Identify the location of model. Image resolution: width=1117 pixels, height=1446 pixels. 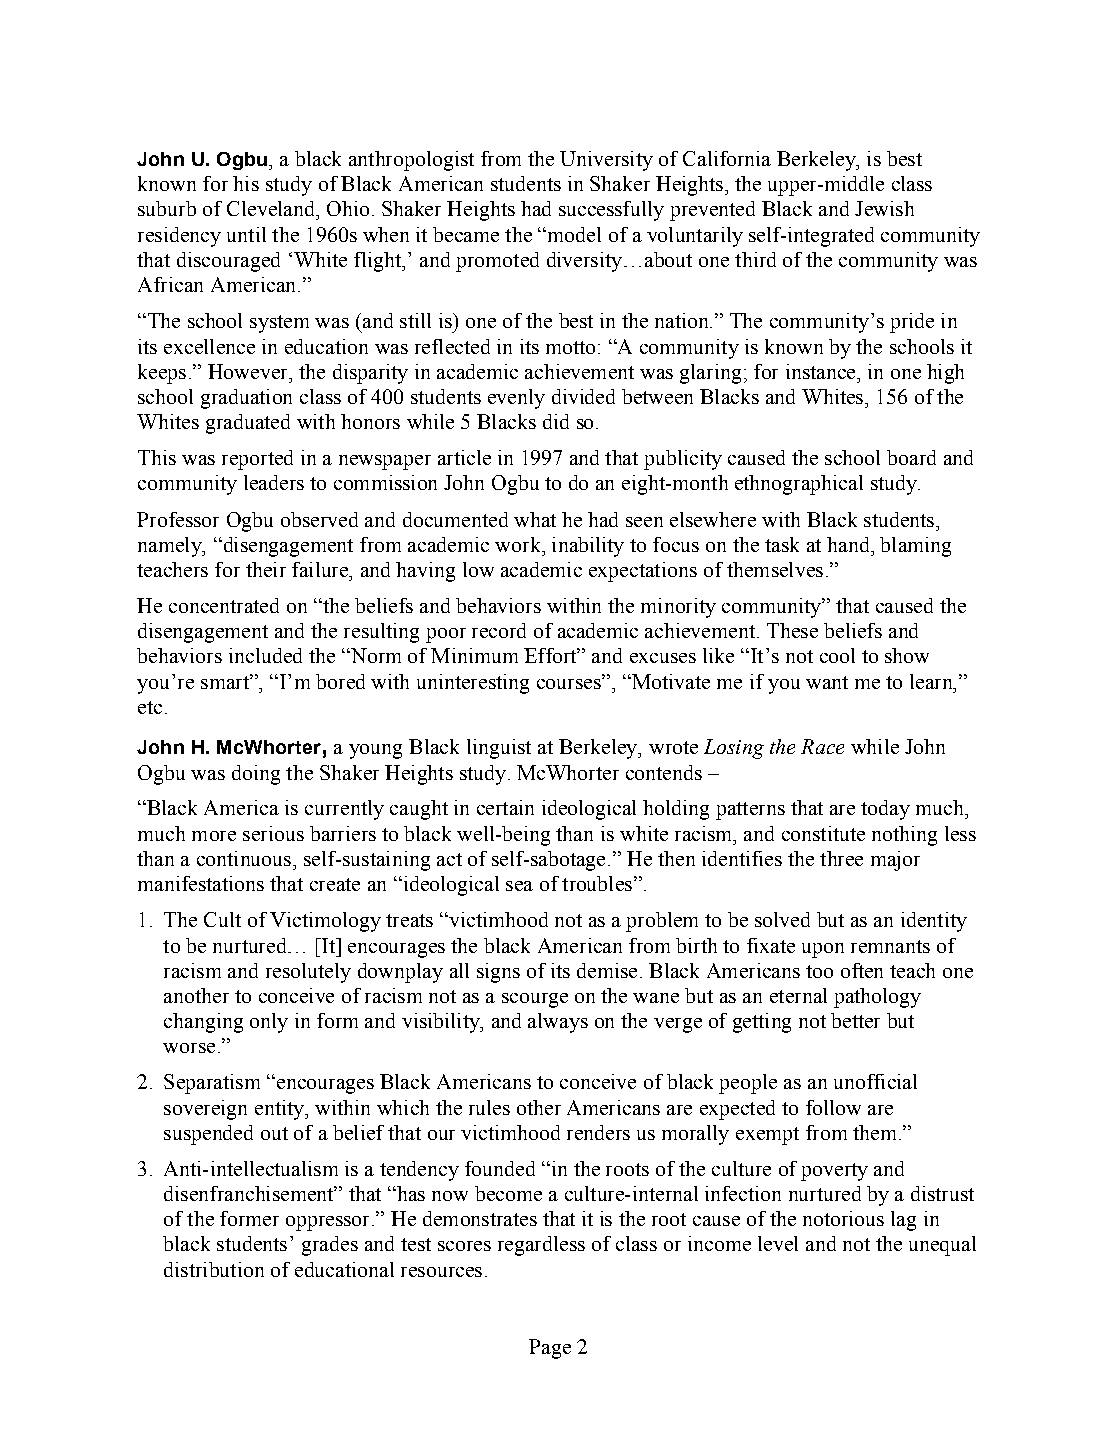
(573, 234).
